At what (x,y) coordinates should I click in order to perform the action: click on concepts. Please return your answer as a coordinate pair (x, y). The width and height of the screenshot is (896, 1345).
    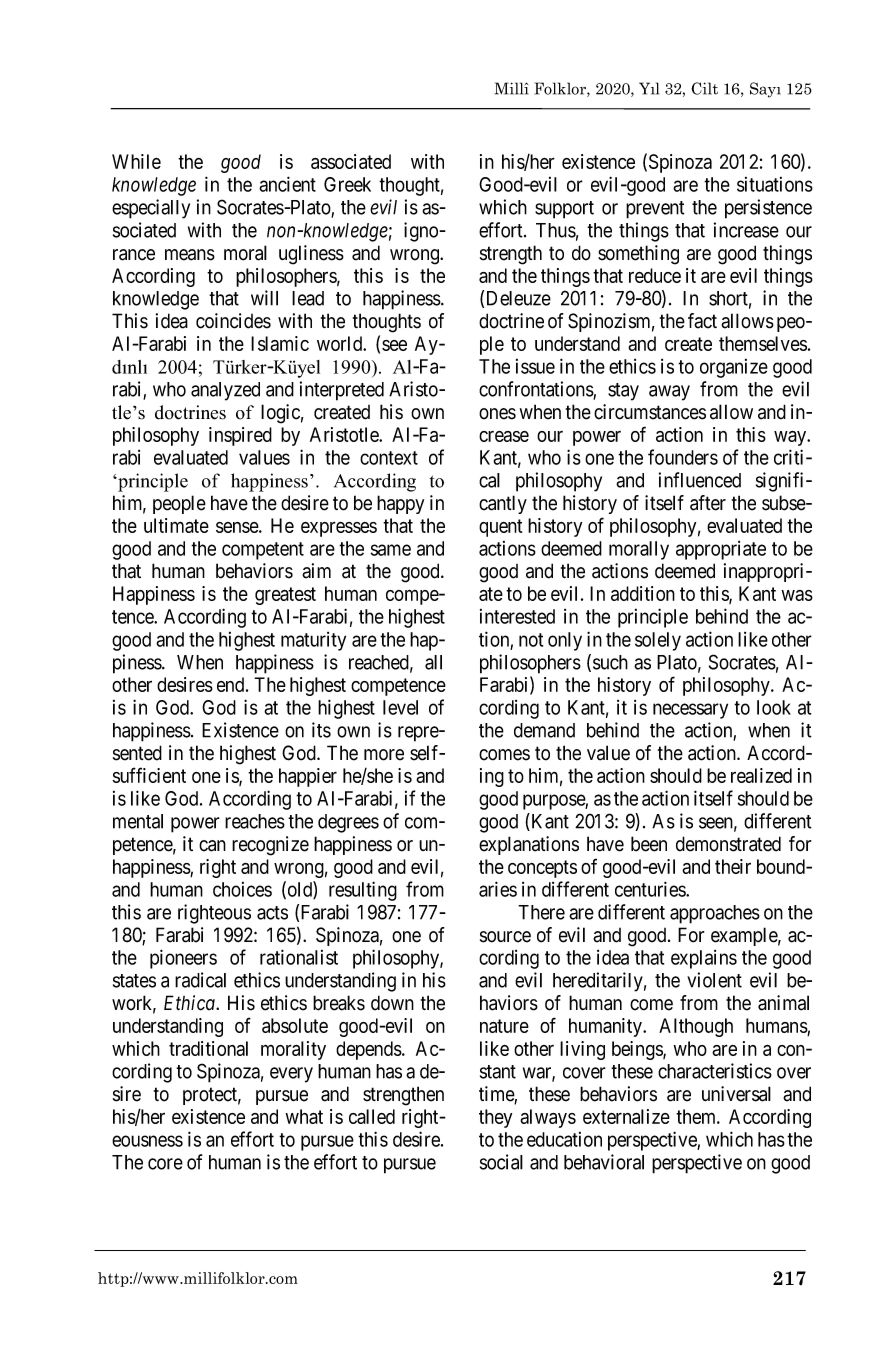
    Looking at the image, I should click on (542, 869).
